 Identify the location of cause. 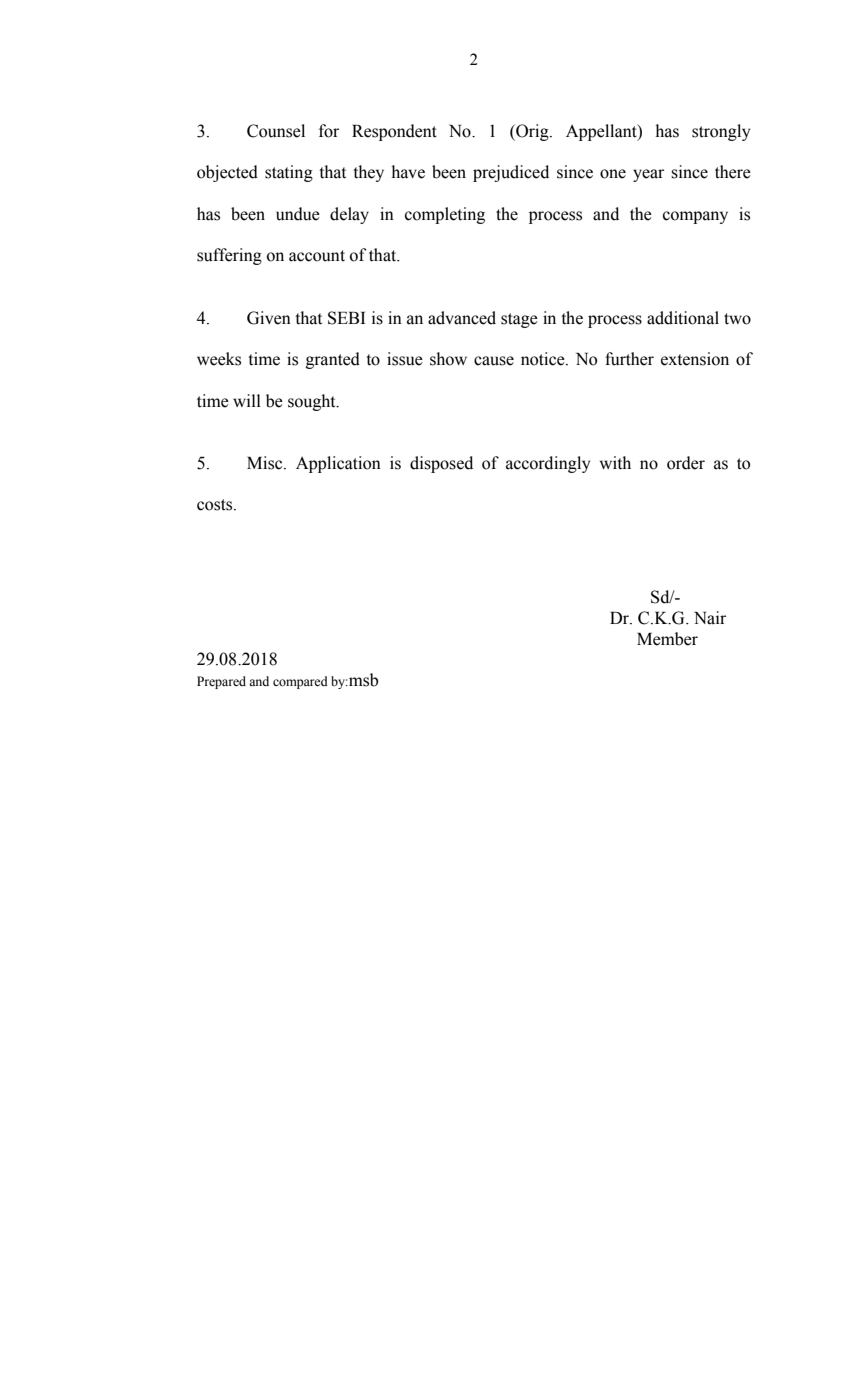
(494, 361).
